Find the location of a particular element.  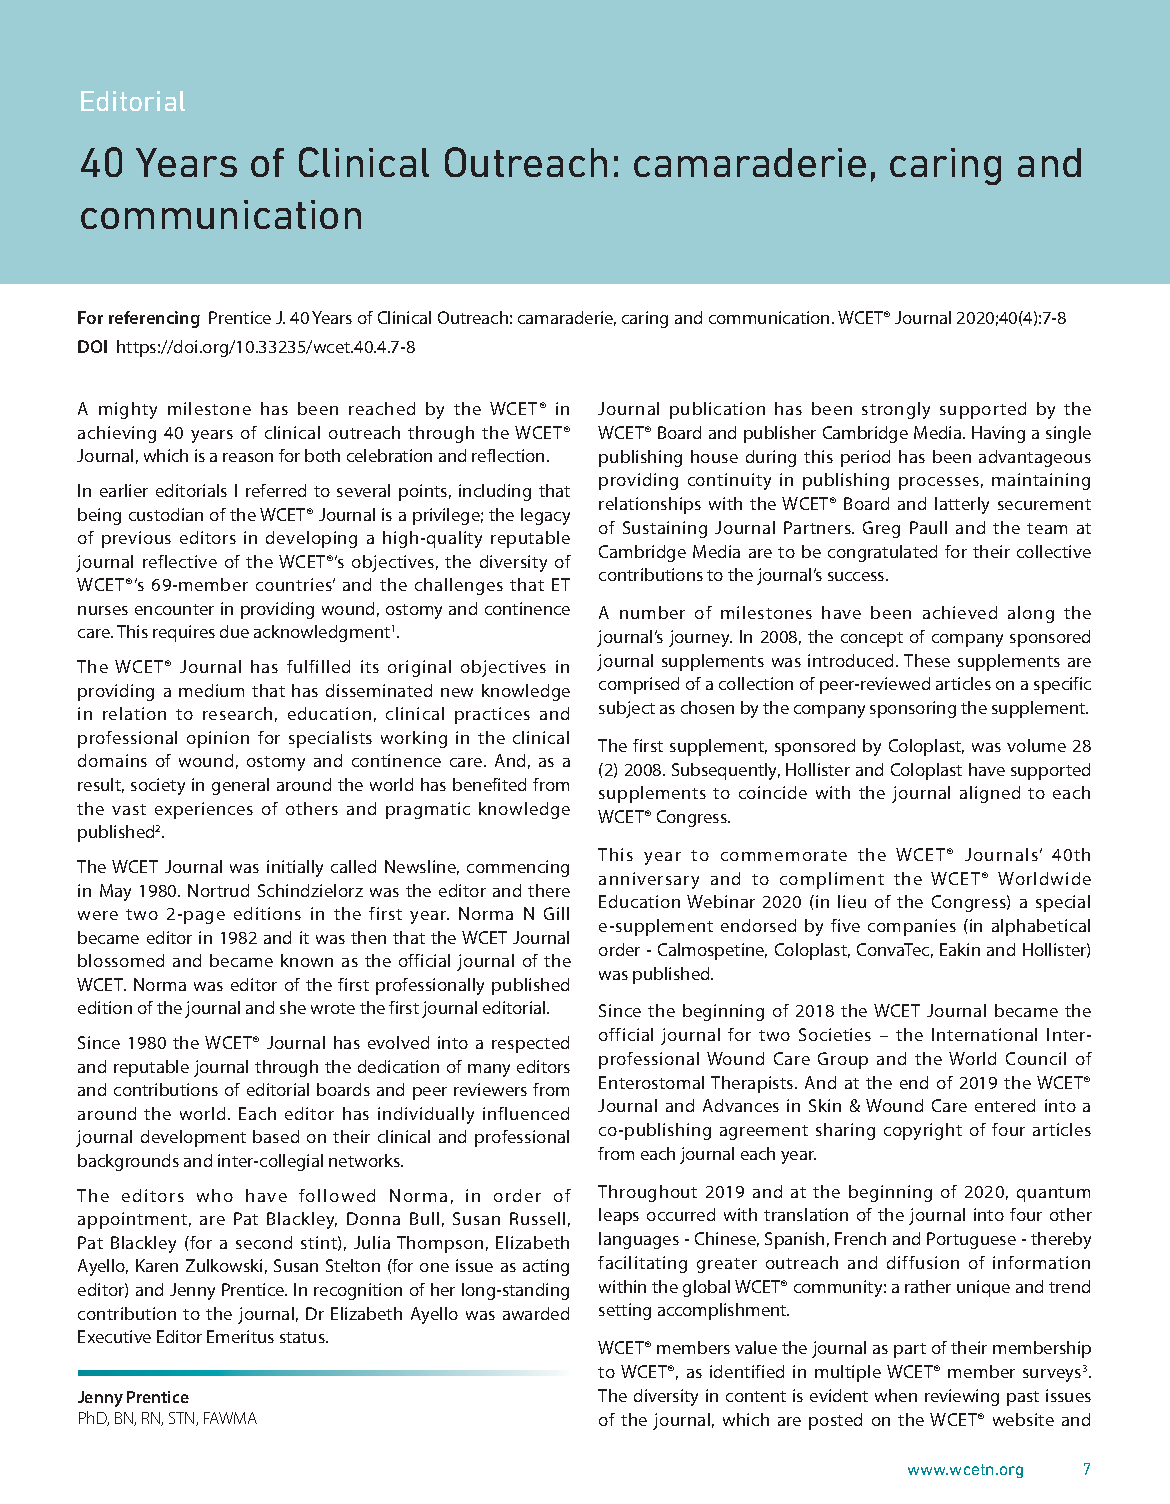

influenced is located at coordinates (526, 1113).
